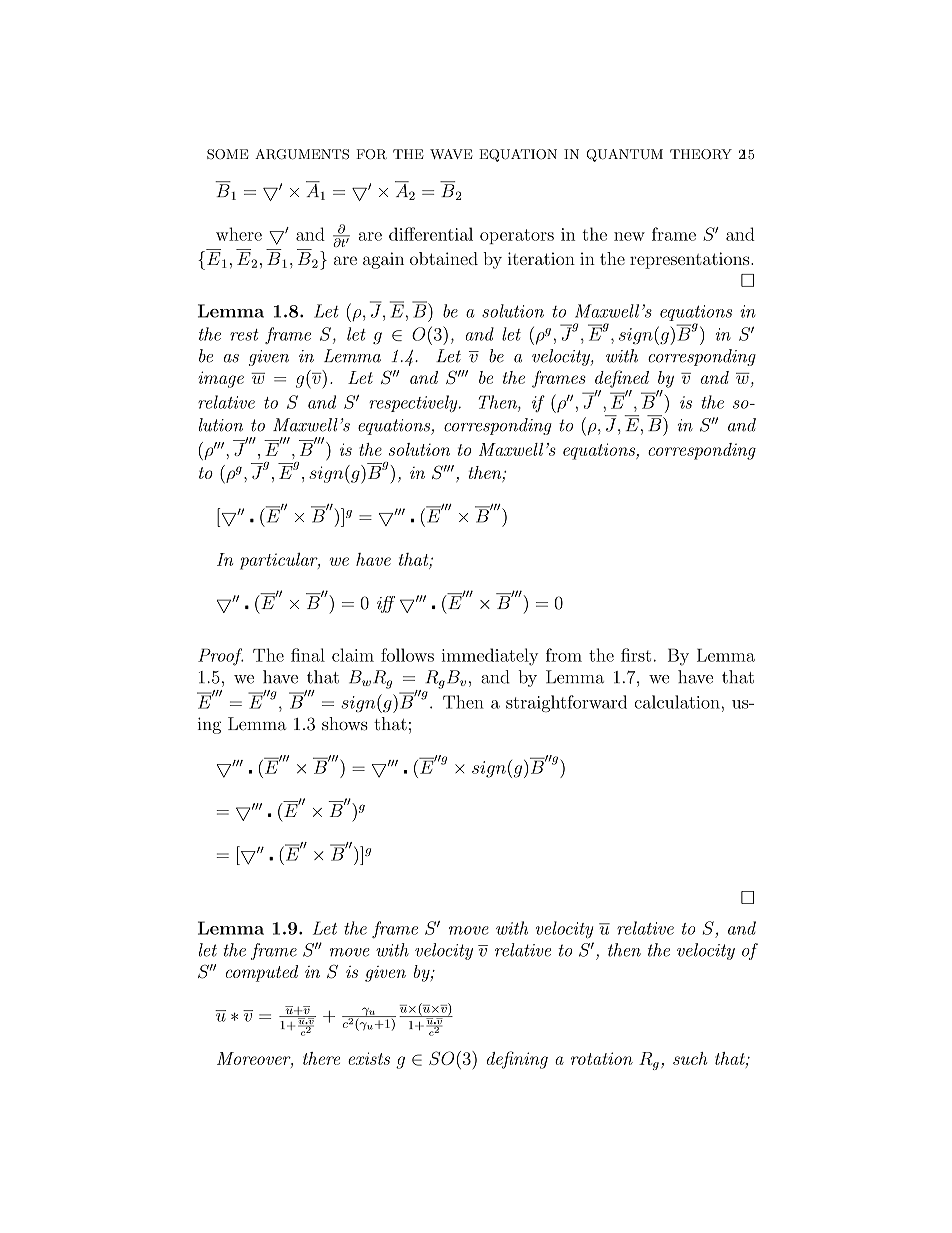 The width and height of the document is (952, 1233). Describe the element at coordinates (345, 724) in the document. I see `shows` at that location.
